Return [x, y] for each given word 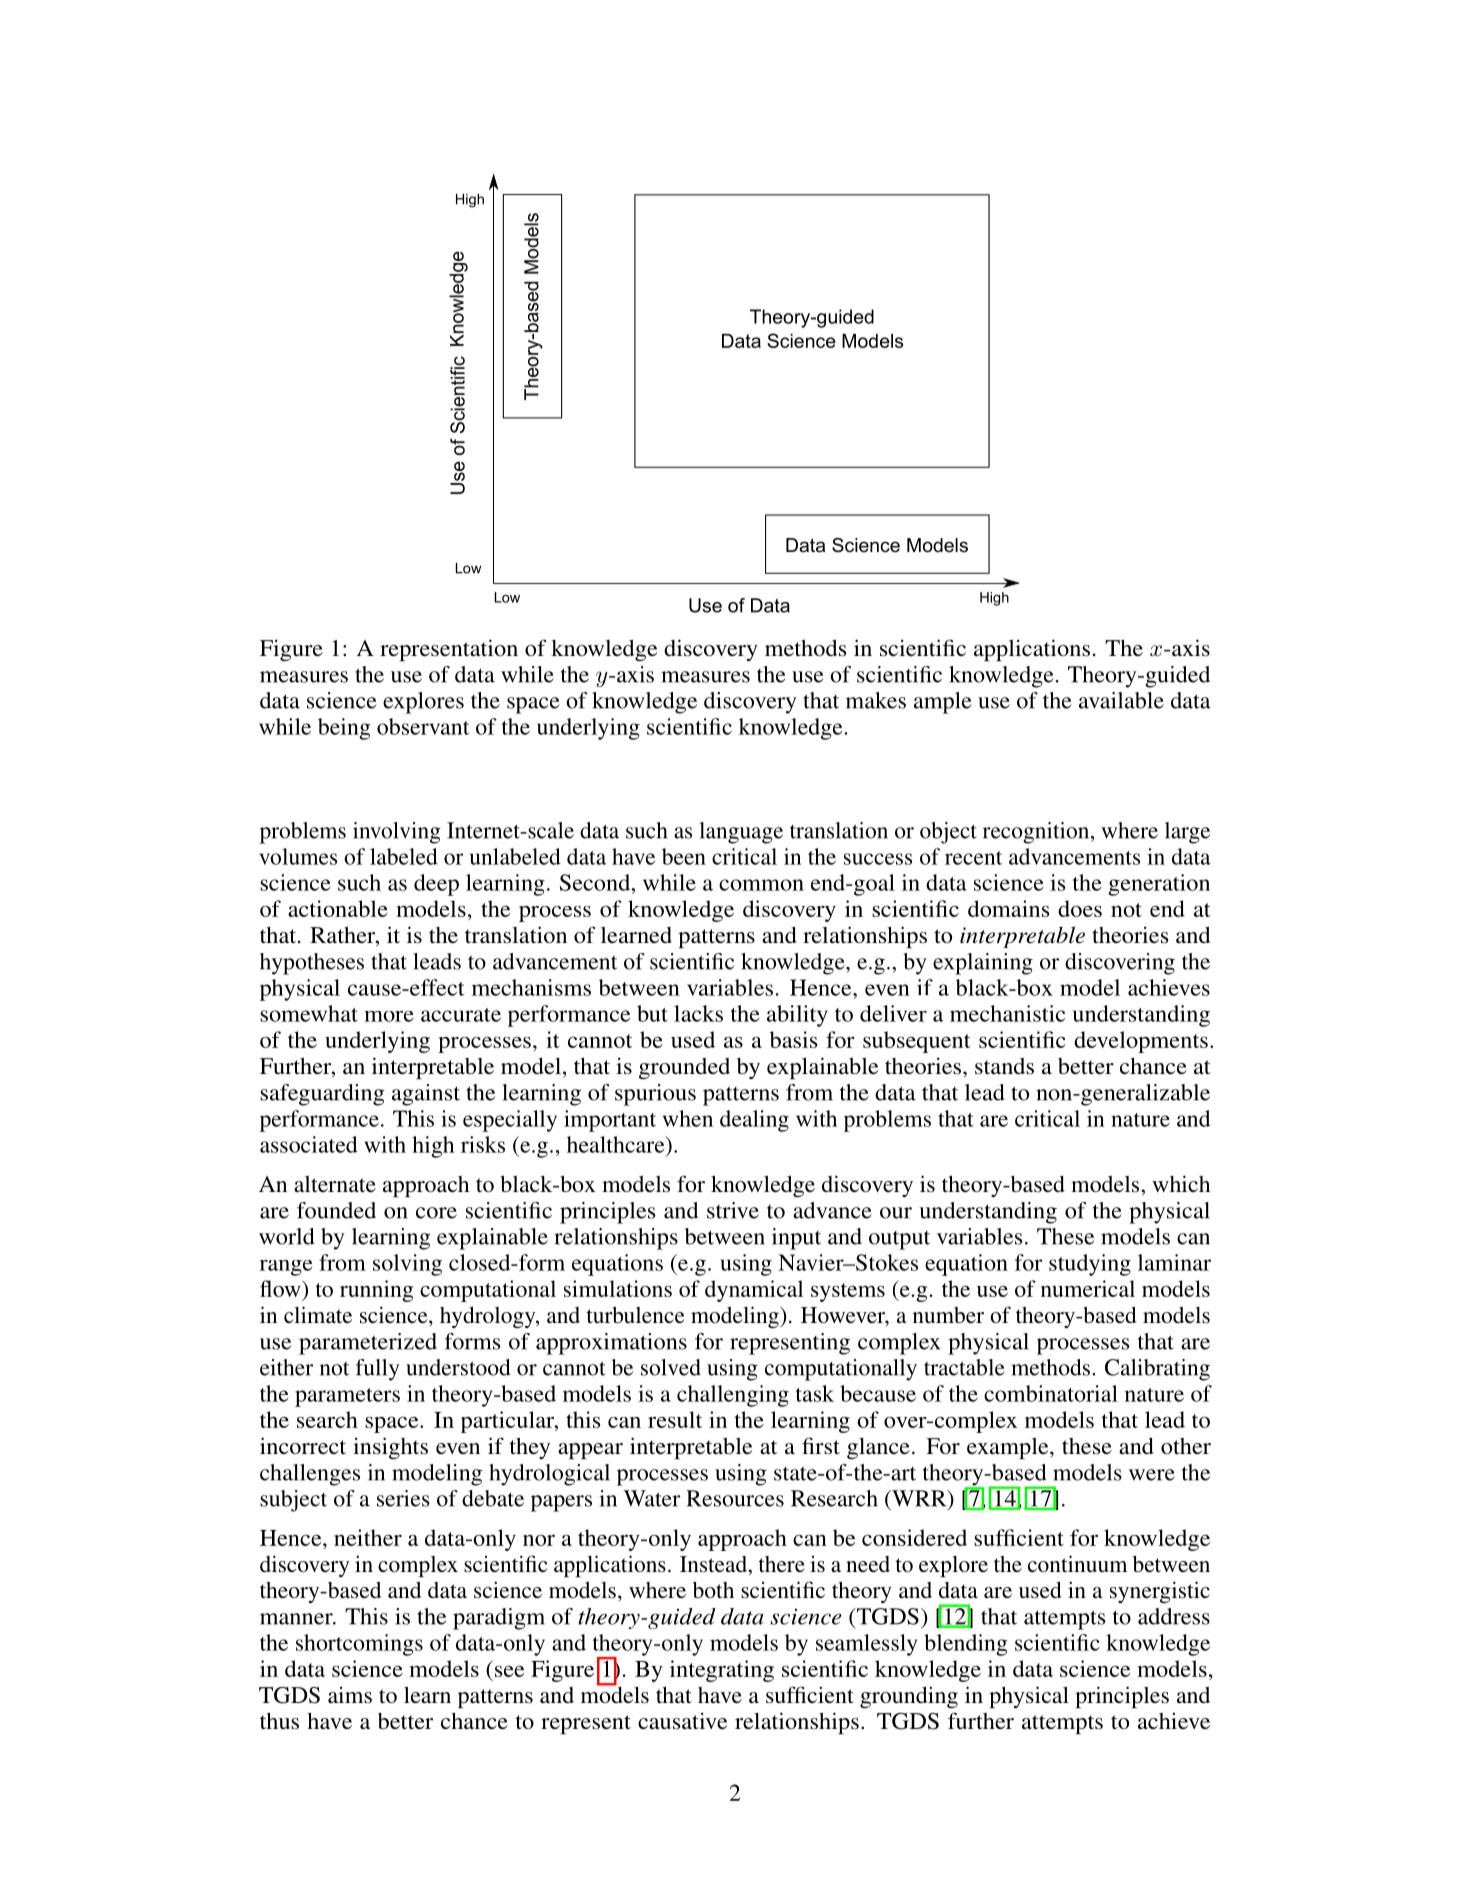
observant [423, 726]
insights [390, 1448]
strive [733, 1210]
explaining [983, 964]
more [389, 1016]
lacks [698, 1013]
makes [876, 700]
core [436, 1213]
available [1121, 700]
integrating [722, 1671]
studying [1090, 1265]
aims [350, 1695]
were [1152, 1475]
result [675, 1419]
